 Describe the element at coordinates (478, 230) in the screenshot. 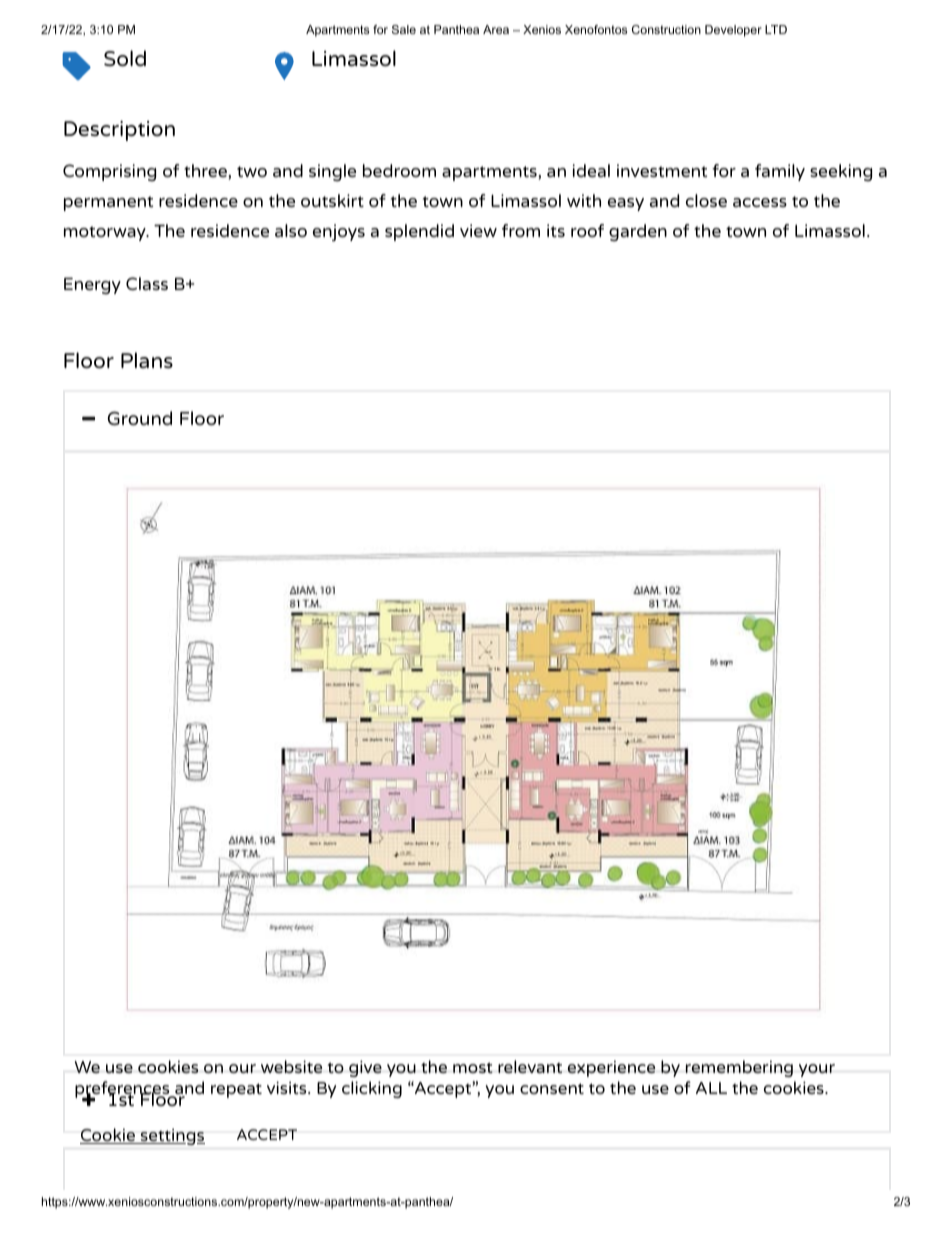

I see `view` at that location.
